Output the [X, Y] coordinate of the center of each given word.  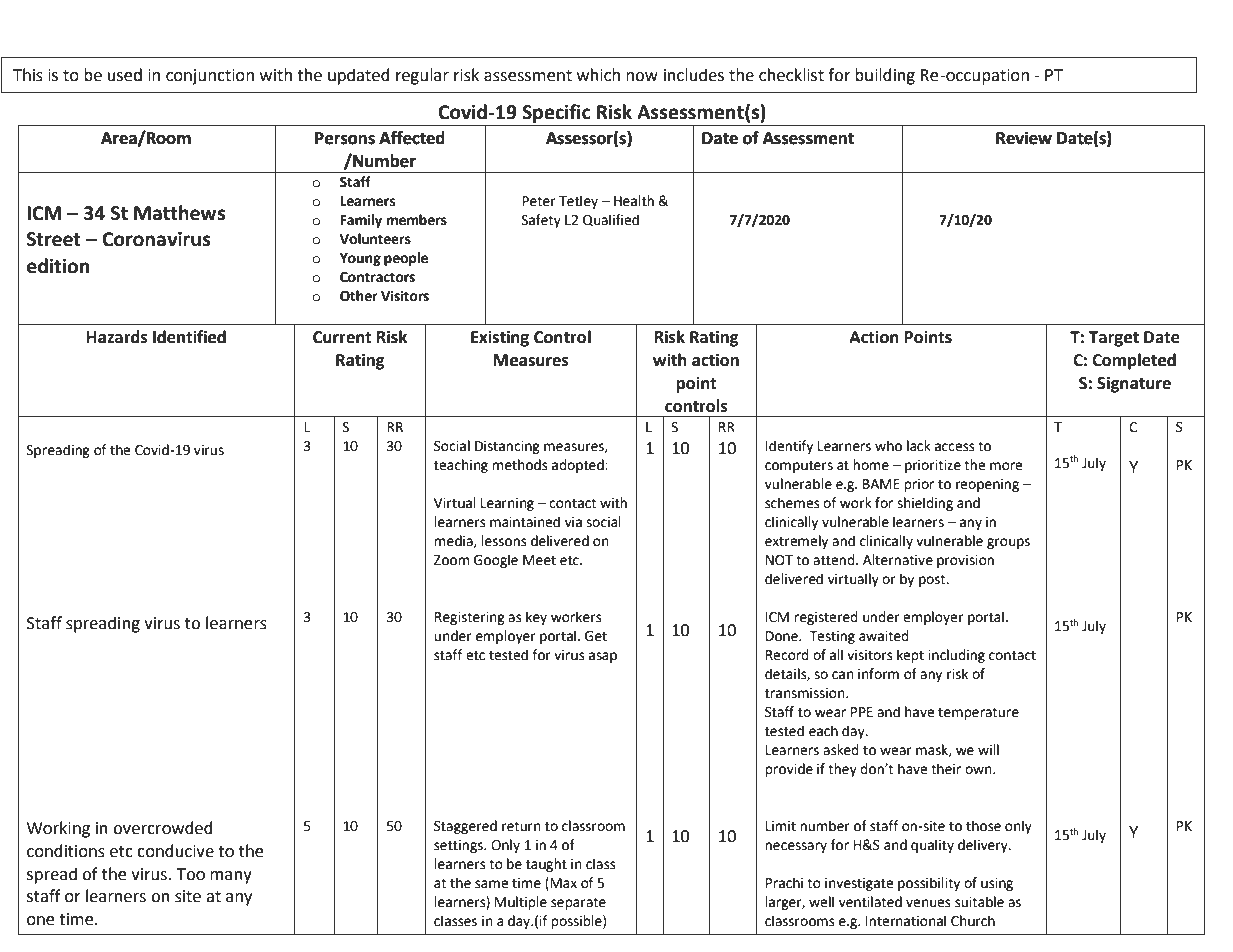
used [125, 75]
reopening [987, 485]
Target [1114, 339]
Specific [556, 115]
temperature [978, 713]
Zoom [452, 560]
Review [1024, 138]
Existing [500, 338]
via [573, 522]
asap [603, 657]
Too [191, 874]
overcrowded [163, 828]
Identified [189, 337]
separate [578, 903]
